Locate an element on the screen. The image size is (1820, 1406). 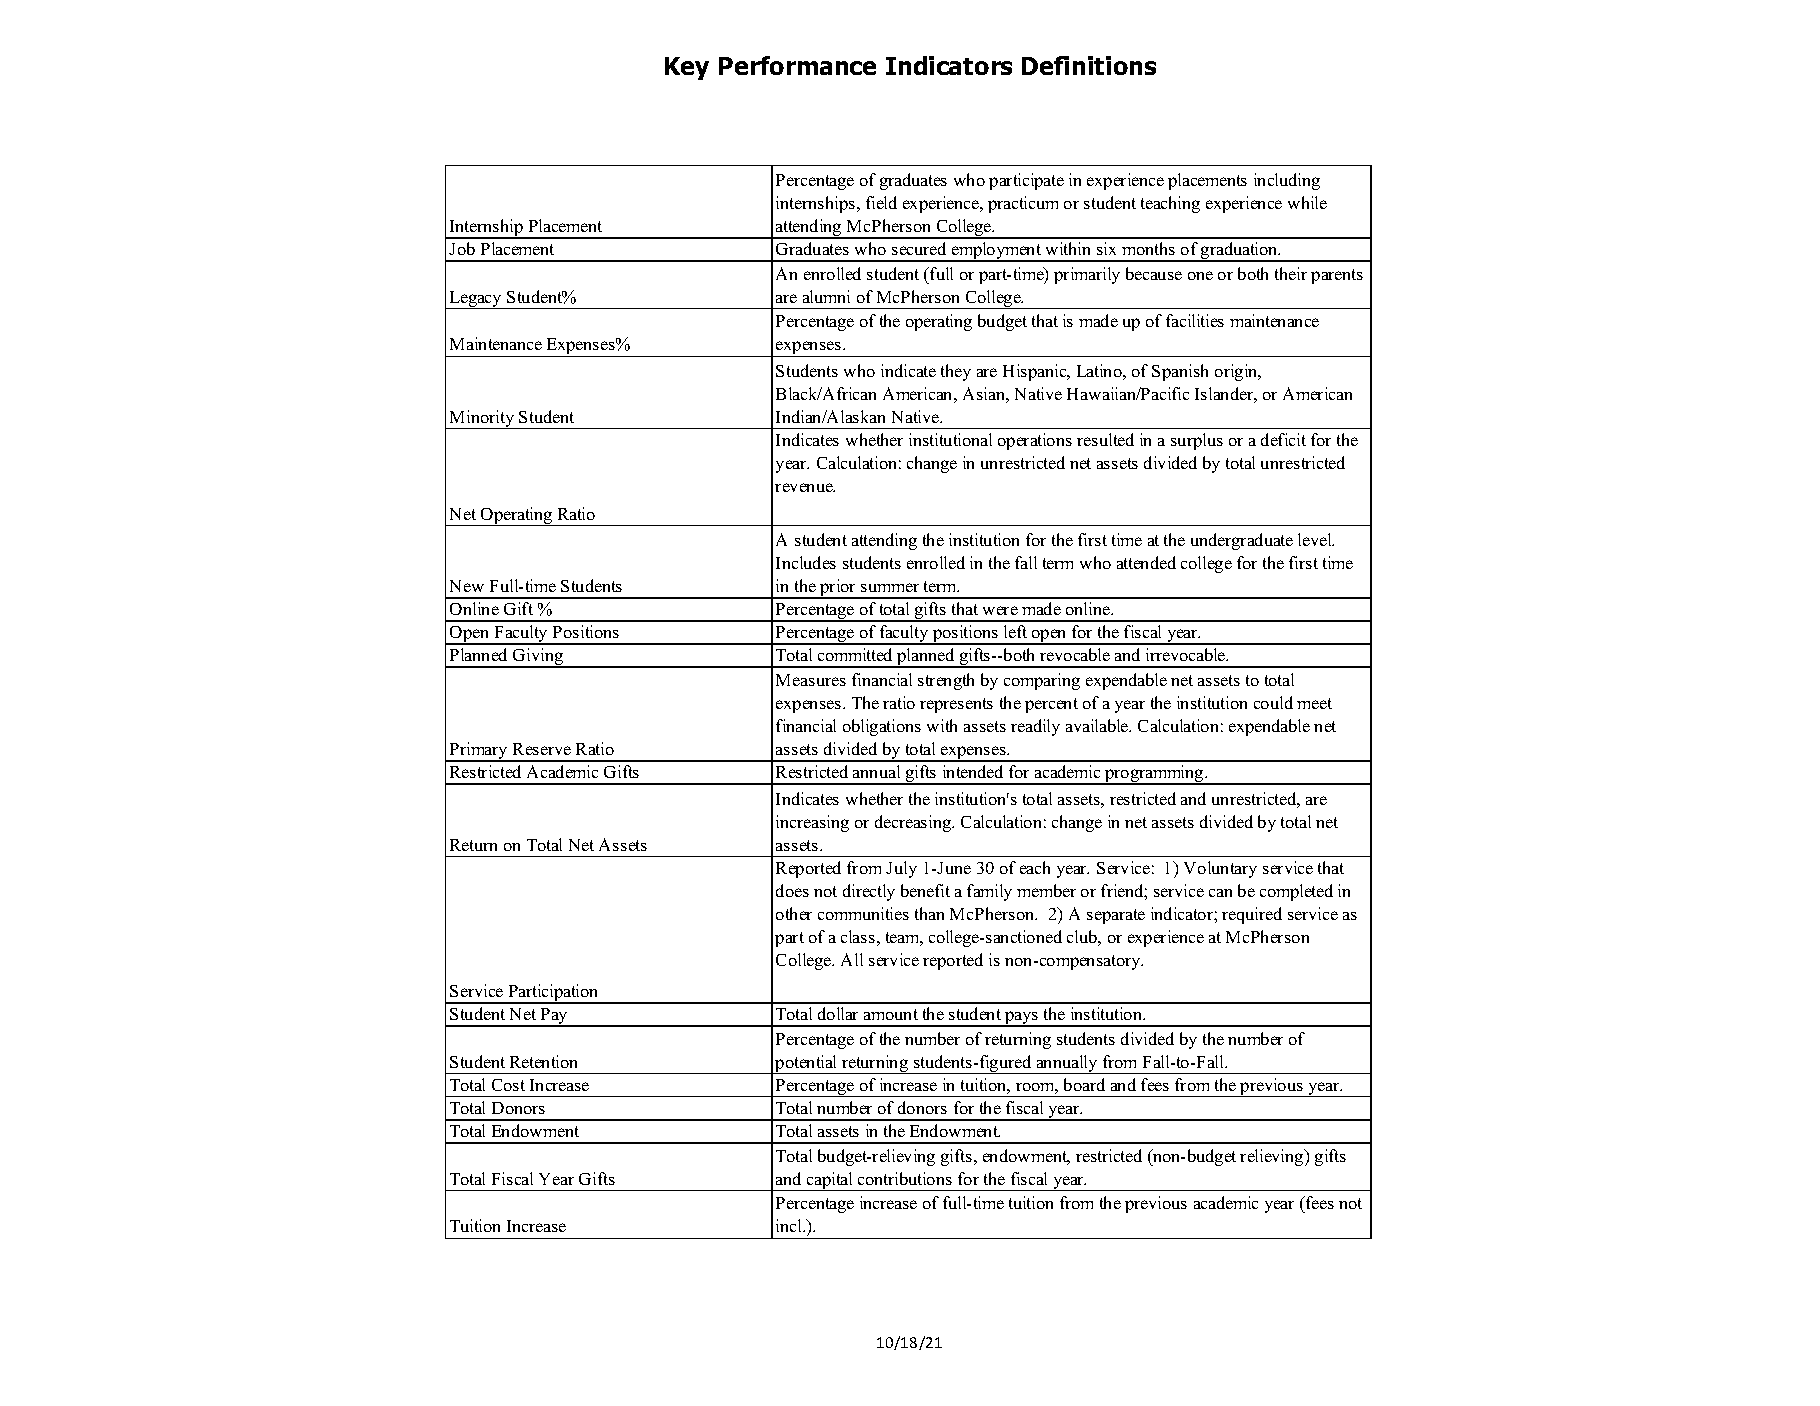
Performance is located at coordinates (797, 65).
